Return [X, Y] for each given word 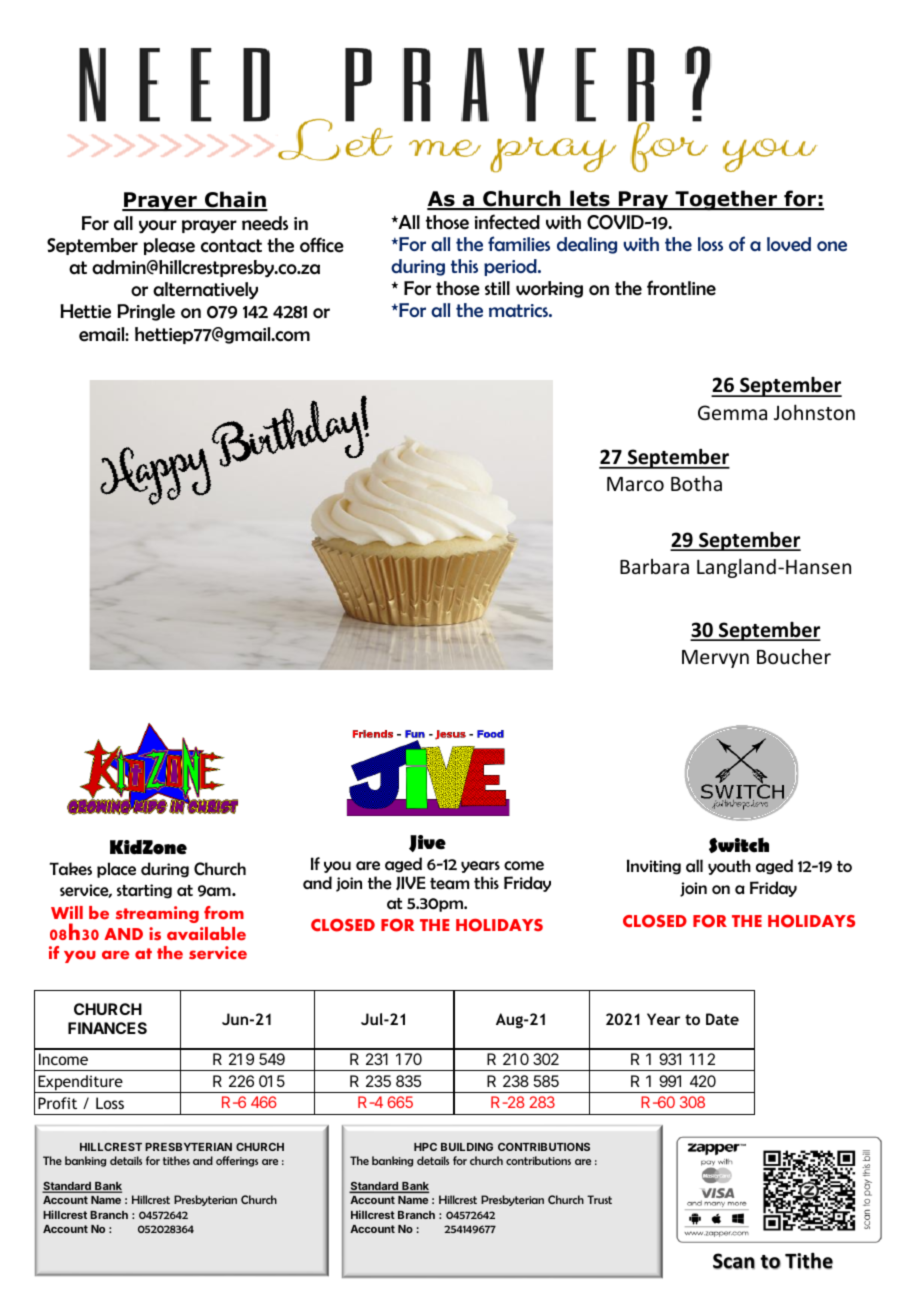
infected [507, 222]
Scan [734, 1261]
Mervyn [715, 659]
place [116, 870]
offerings [237, 1161]
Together [726, 200]
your [158, 227]
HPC [425, 1147]
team [449, 883]
